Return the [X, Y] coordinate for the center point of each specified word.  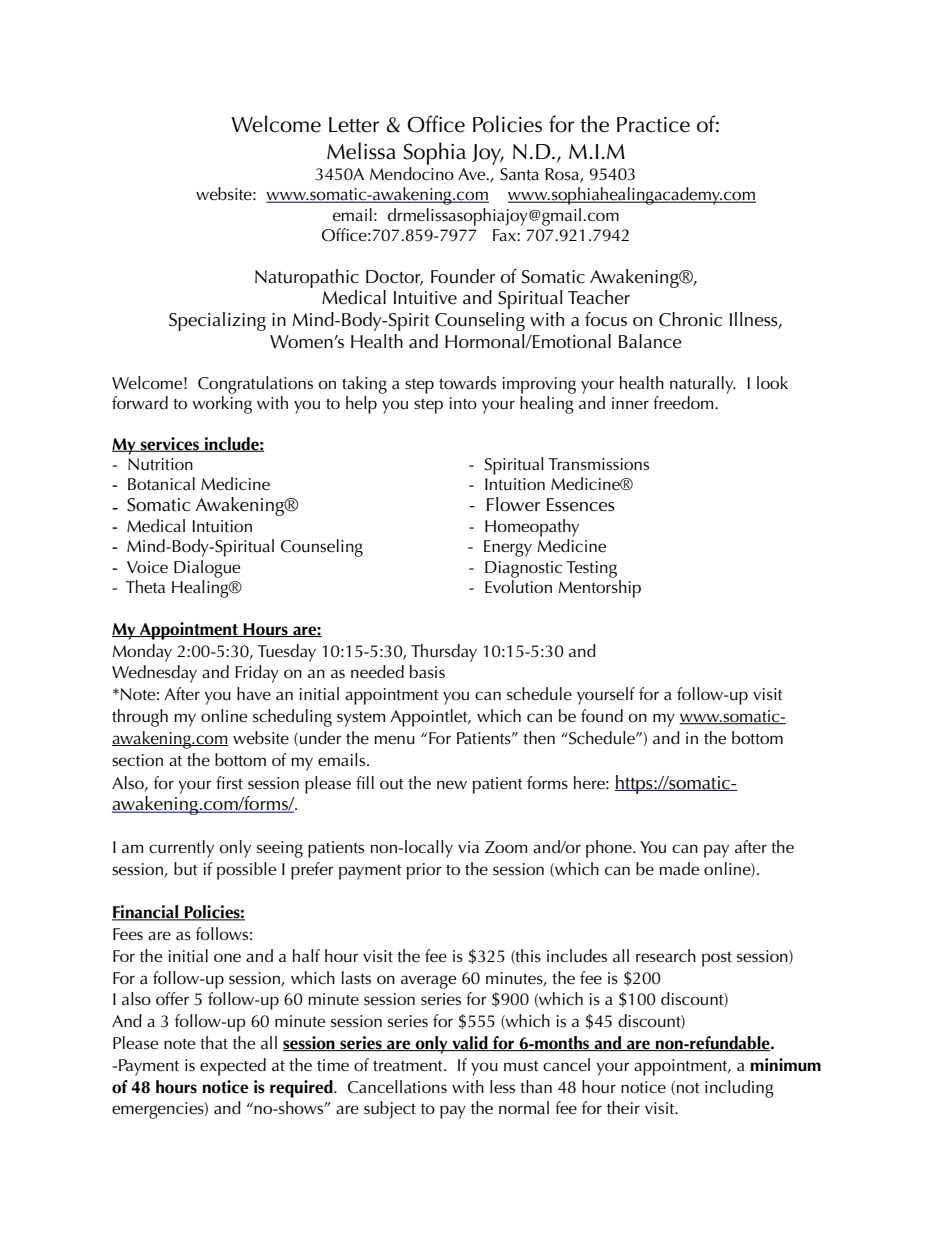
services [170, 444]
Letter [354, 125]
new [452, 784]
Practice [653, 125]
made [679, 869]
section [137, 760]
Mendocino [412, 173]
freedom [684, 403]
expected [233, 1067]
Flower [513, 504]
